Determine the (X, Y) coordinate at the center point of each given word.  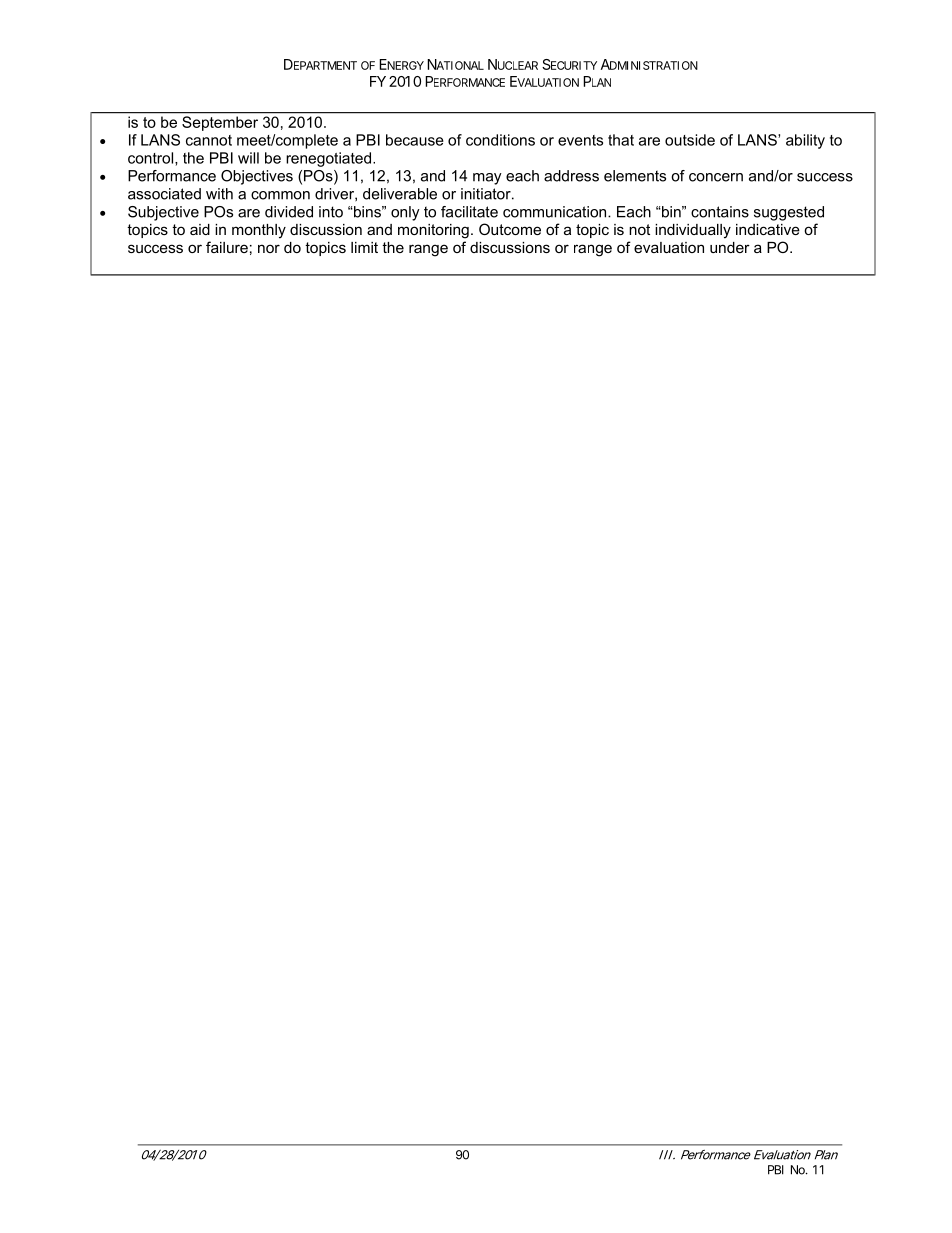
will (248, 158)
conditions (500, 140)
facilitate (469, 212)
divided (289, 212)
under (730, 247)
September (220, 123)
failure (227, 247)
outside (690, 140)
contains (720, 212)
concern (716, 177)
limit (364, 247)
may (487, 179)
